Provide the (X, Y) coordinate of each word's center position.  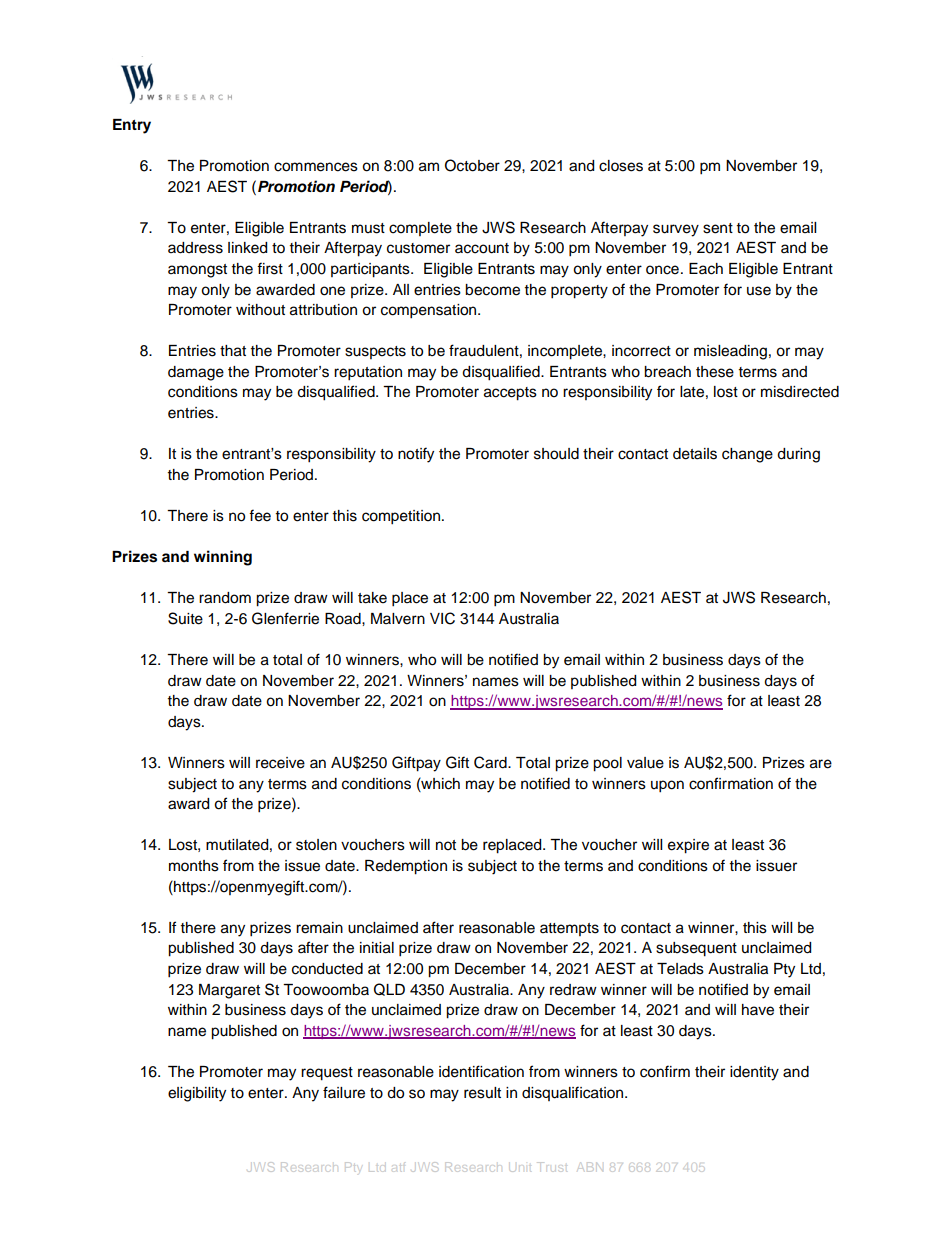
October (472, 165)
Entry (132, 126)
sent (718, 228)
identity (754, 1073)
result (482, 1093)
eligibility (197, 1094)
